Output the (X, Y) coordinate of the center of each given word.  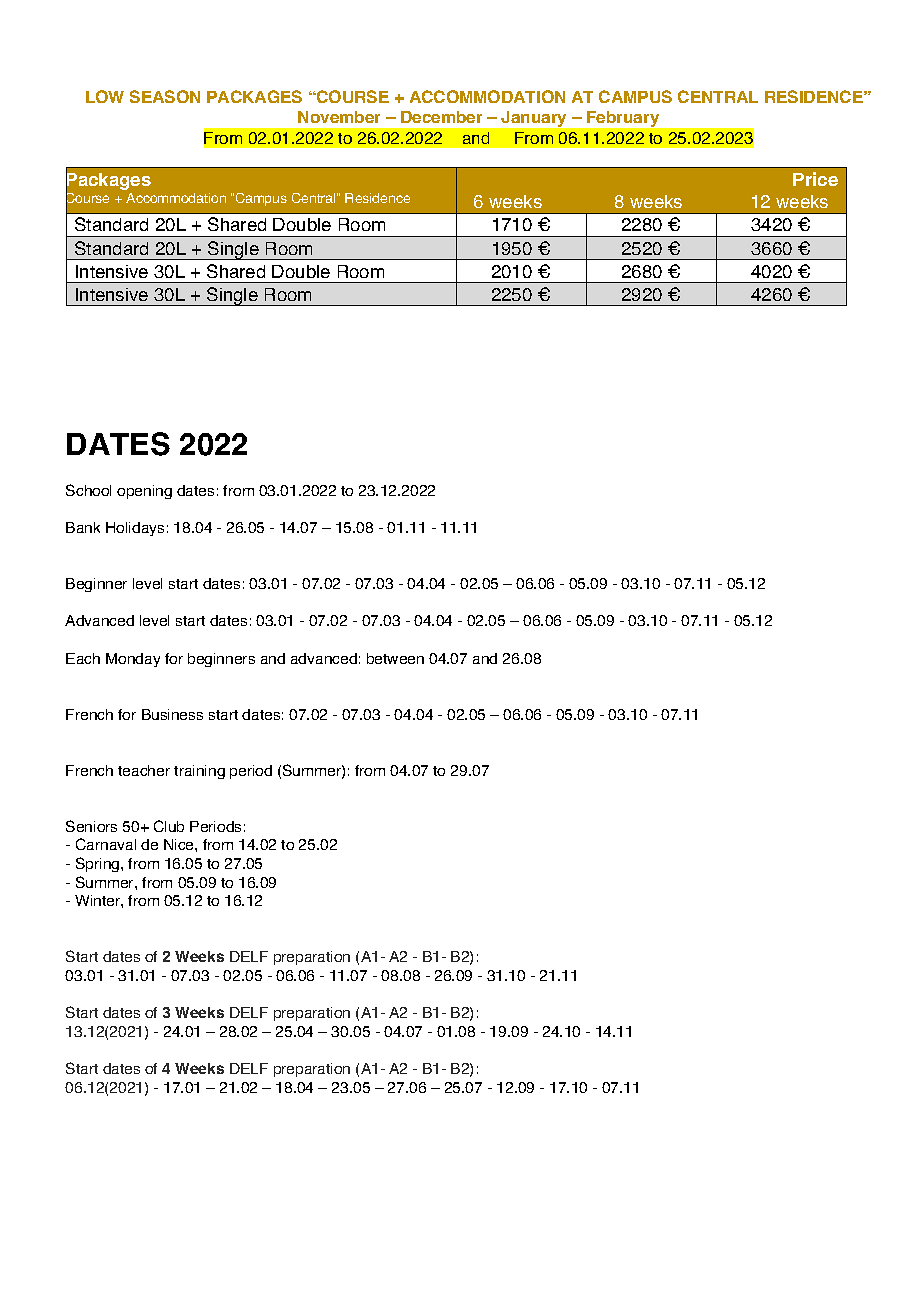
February (623, 119)
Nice (180, 844)
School (88, 490)
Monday (133, 660)
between (395, 658)
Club (169, 826)
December (441, 117)
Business (172, 714)
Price (815, 179)
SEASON (165, 96)
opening (144, 492)
